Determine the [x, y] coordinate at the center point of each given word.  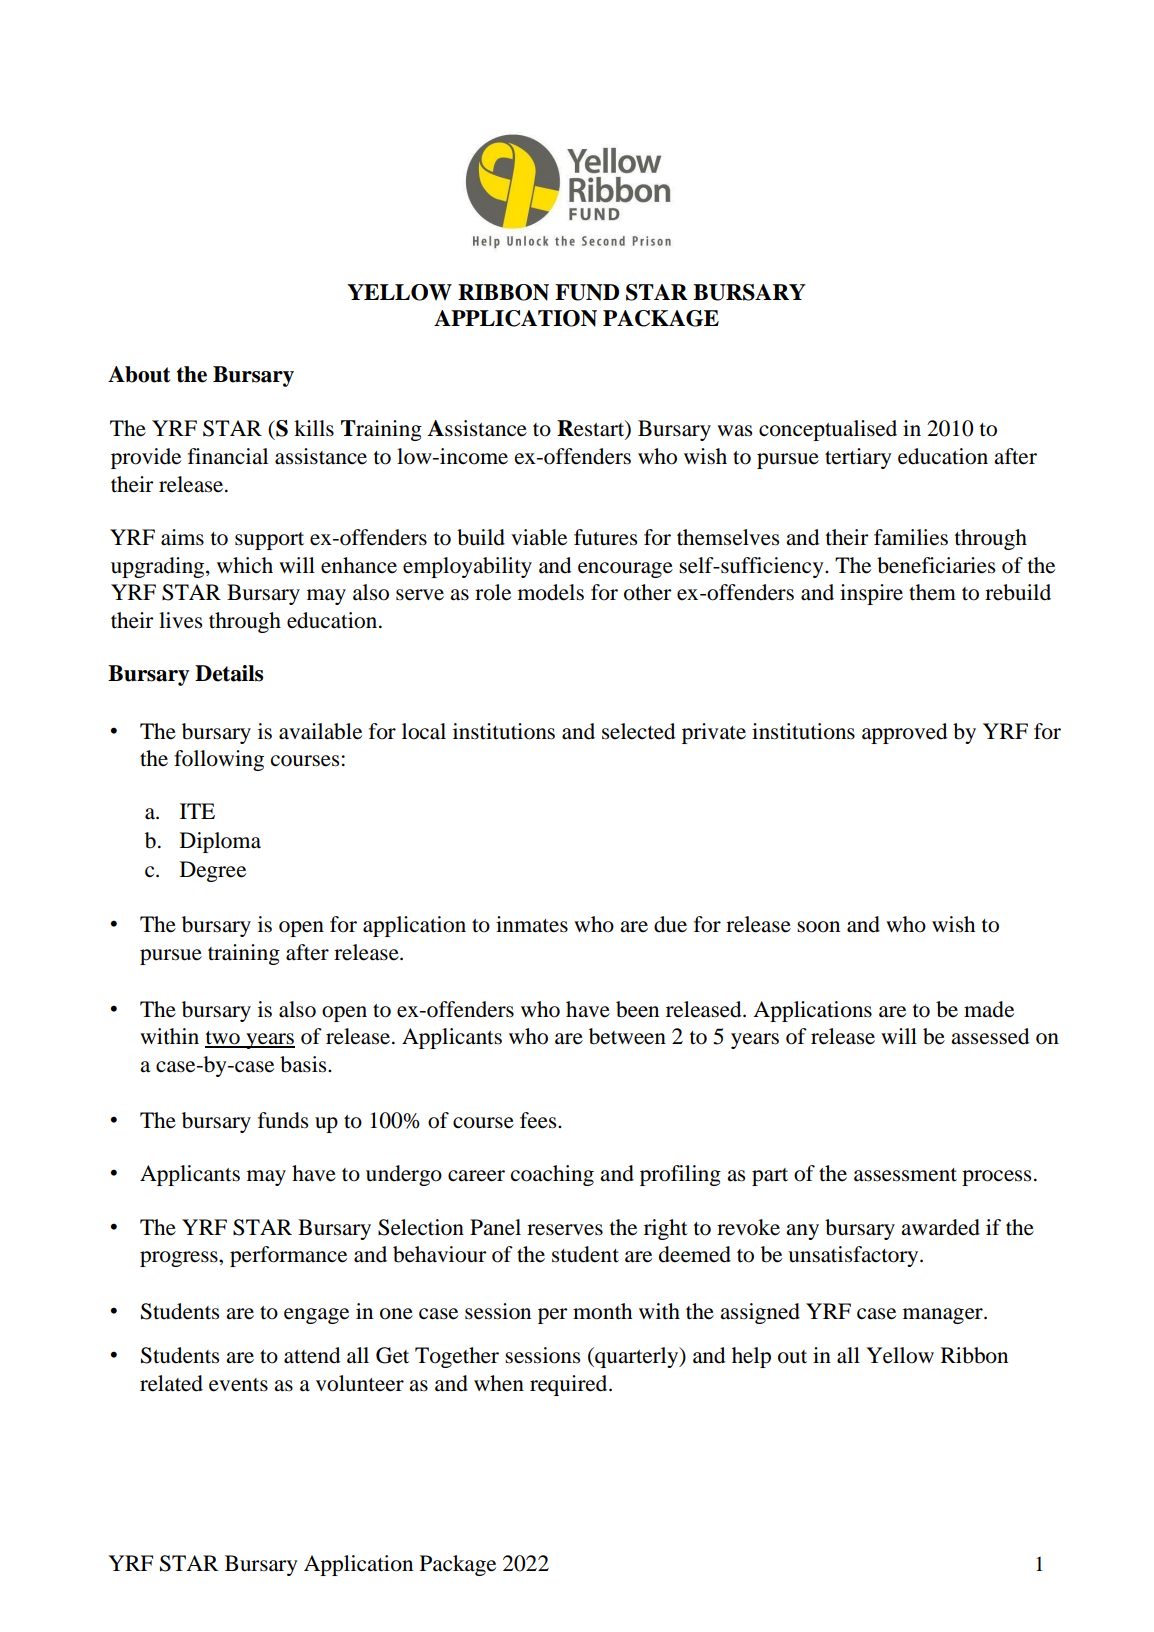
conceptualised [828, 430]
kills [314, 428]
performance [288, 1256]
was [734, 431]
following [219, 760]
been [637, 1009]
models [551, 592]
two [223, 1039]
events [238, 1385]
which [245, 565]
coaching [552, 1175]
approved [904, 733]
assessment [905, 1175]
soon [818, 927]
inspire [871, 594]
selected [638, 731]
